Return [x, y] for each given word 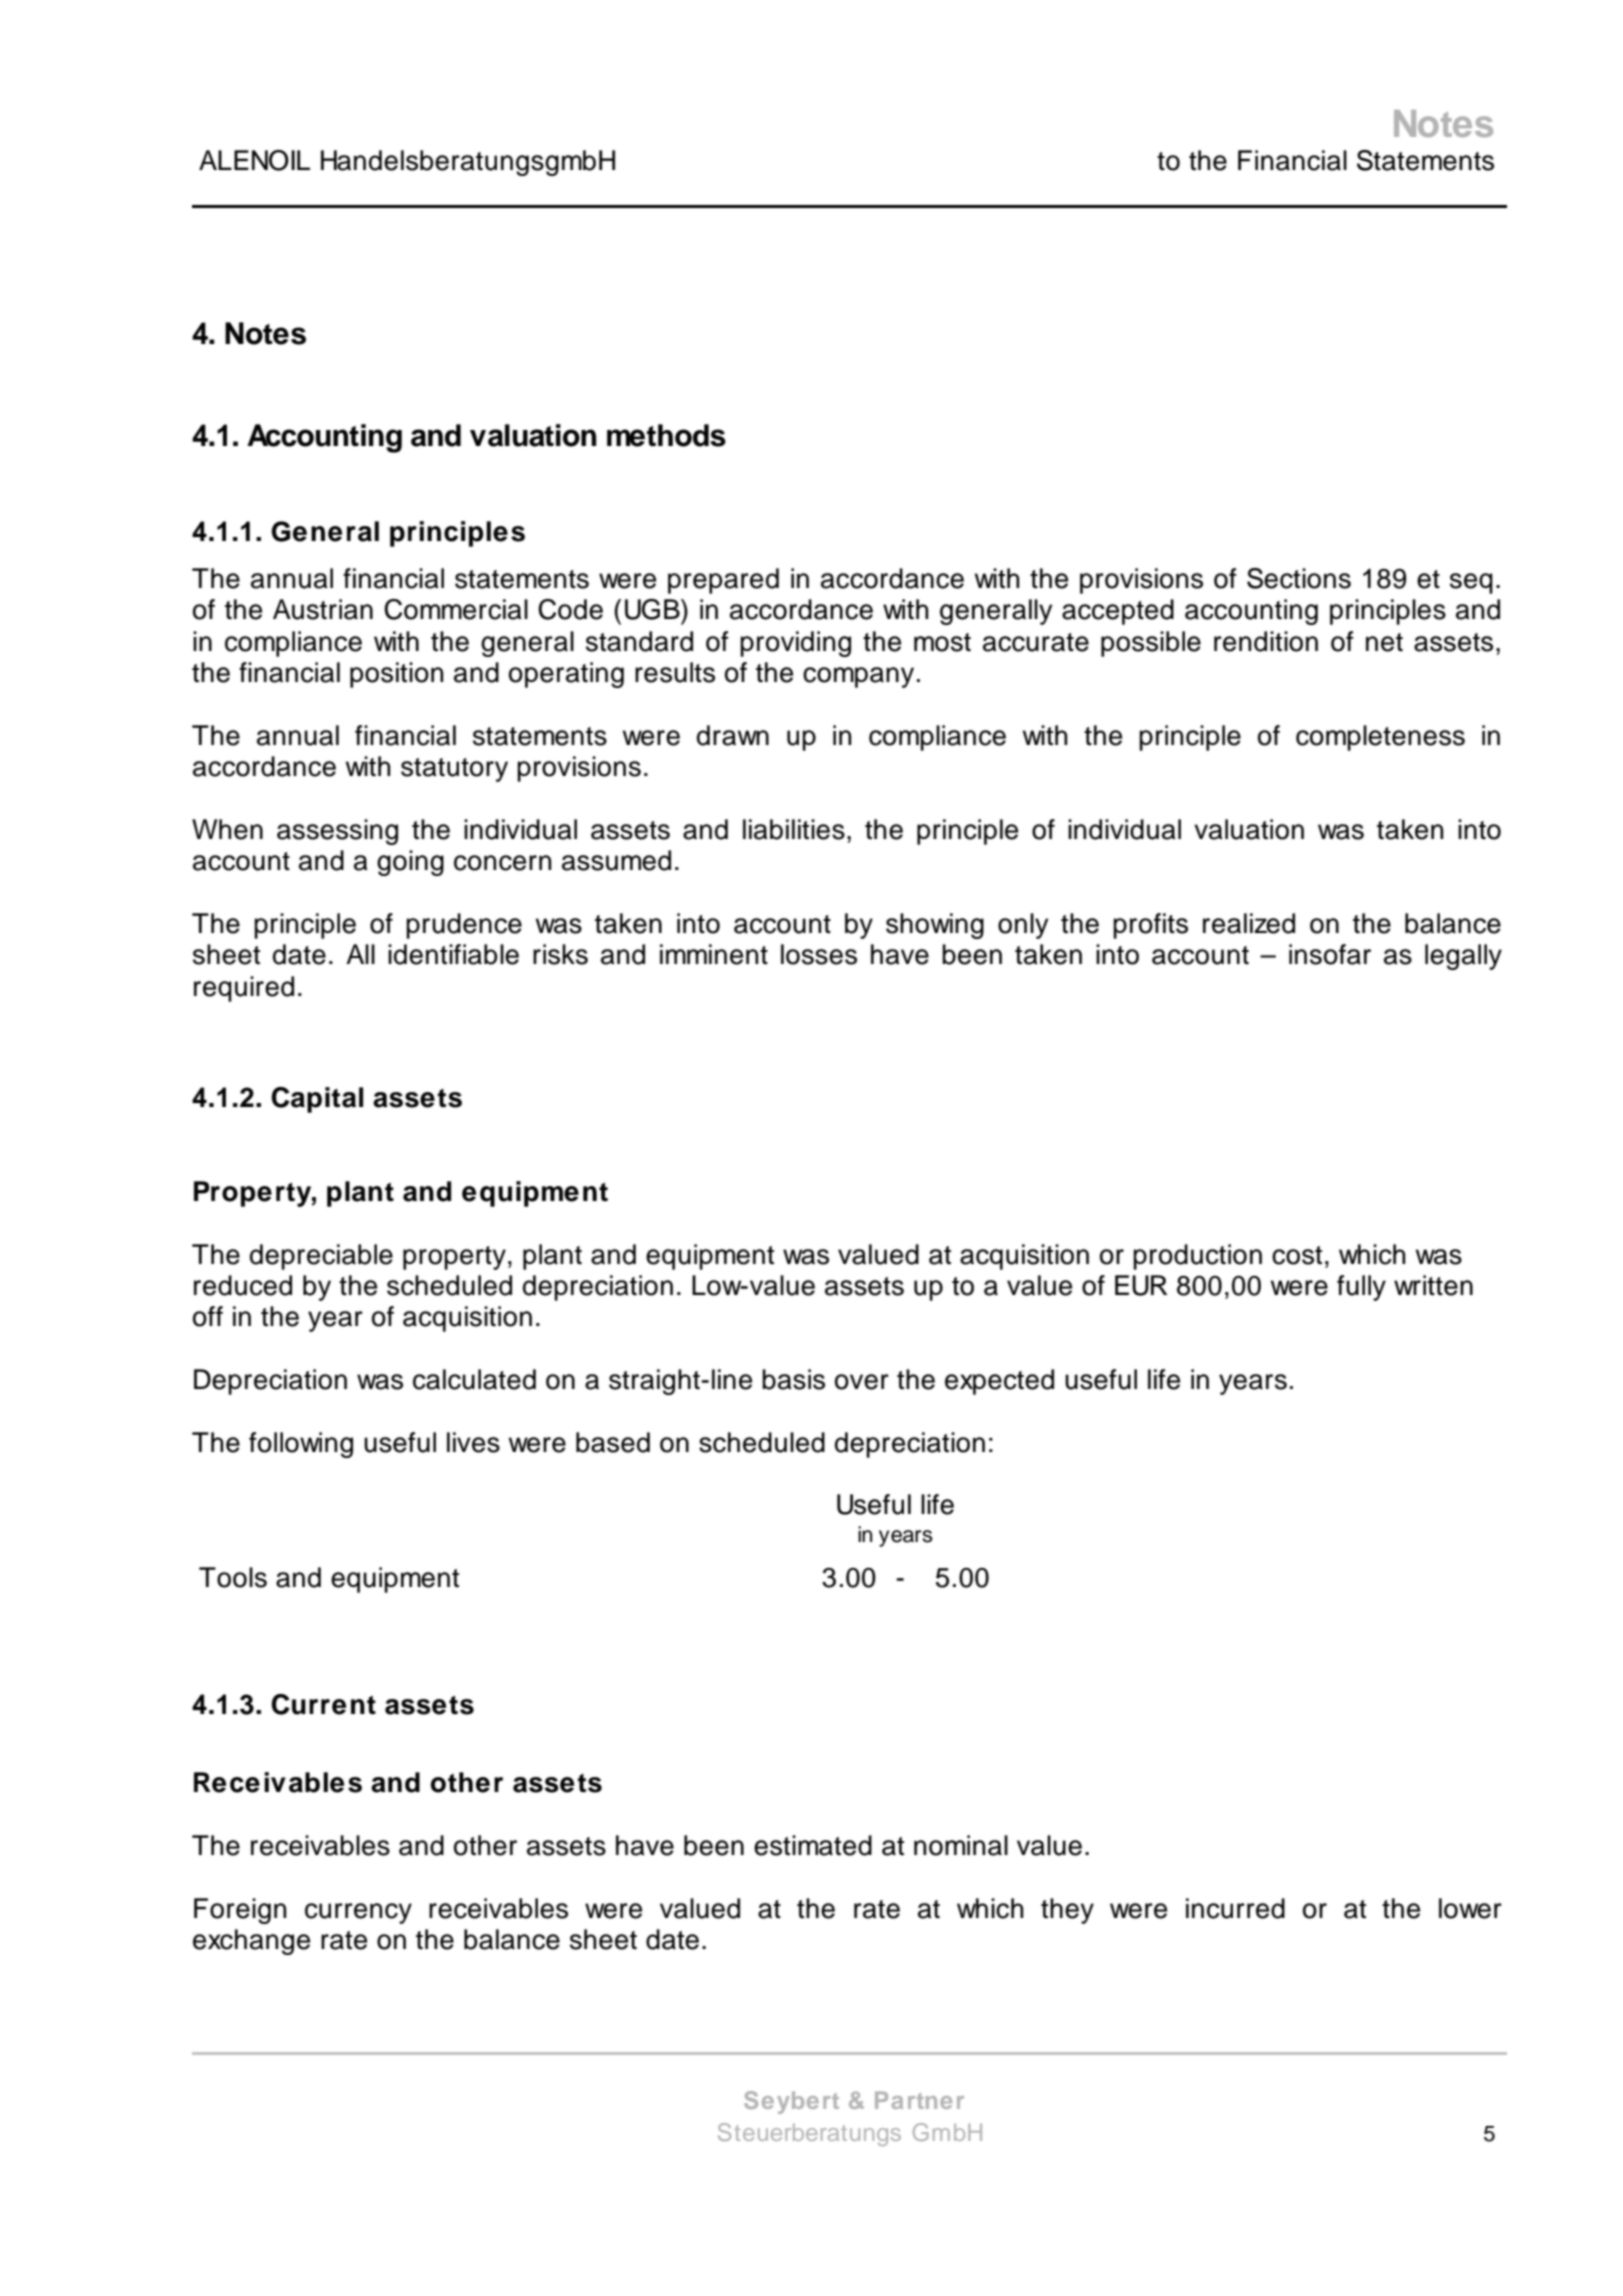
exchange [251, 1942]
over [862, 1382]
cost [1297, 1255]
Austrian [323, 609]
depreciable [321, 1257]
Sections [1299, 578]
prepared [723, 581]
